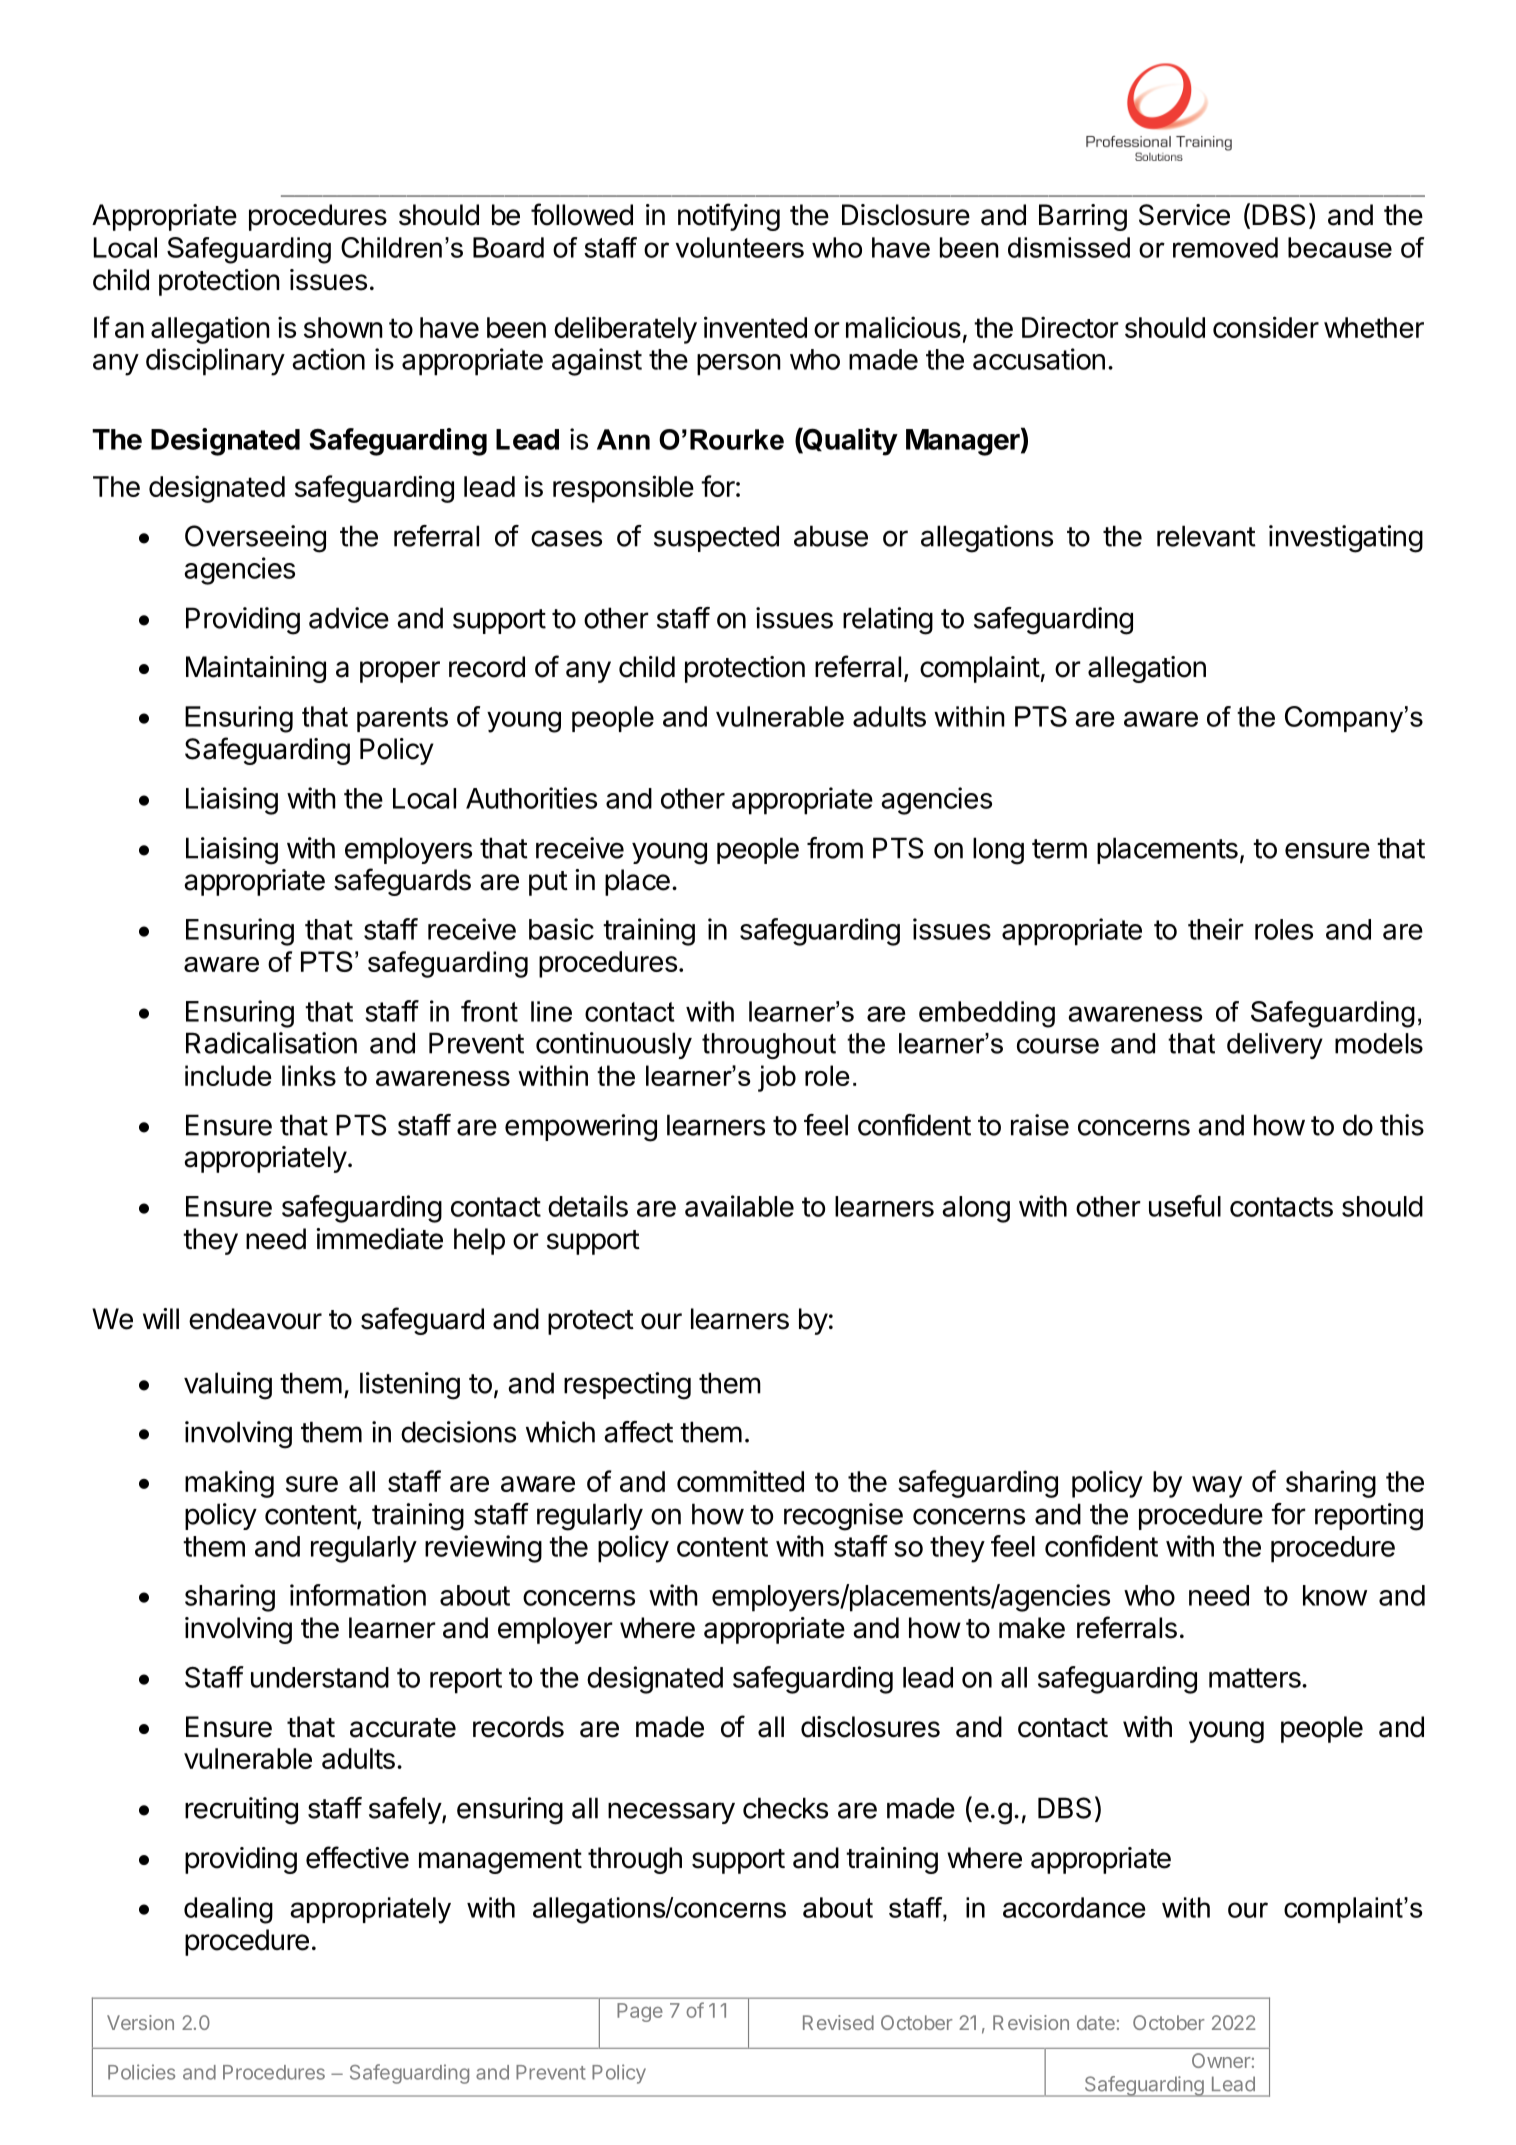 Image resolution: width=1516 pixels, height=2145 pixels. Describe the element at coordinates (402, 719) in the page. I see `parents` at that location.
